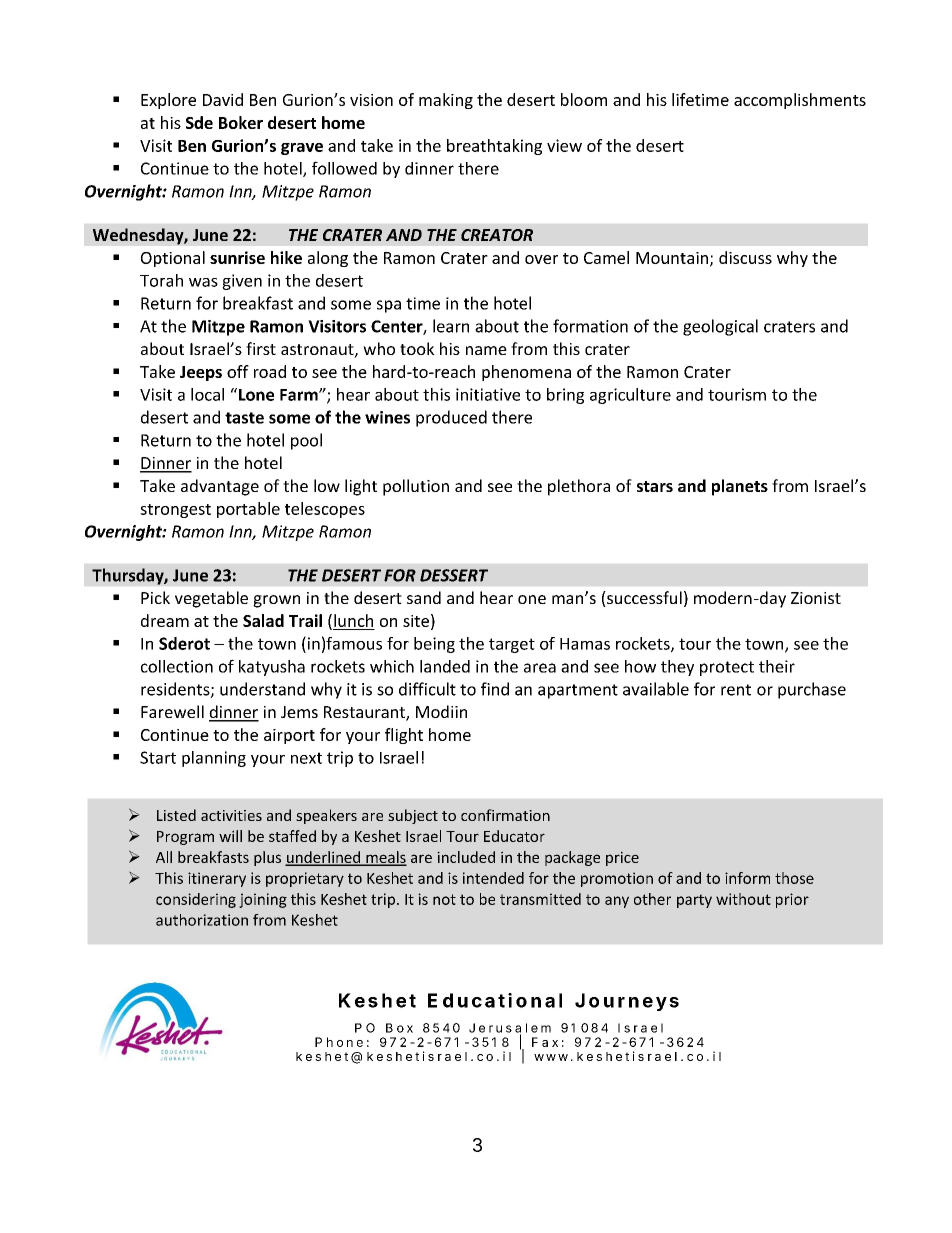 This document has width=952, height=1233. What do you see at coordinates (263, 900) in the document?
I see `joining` at bounding box center [263, 900].
